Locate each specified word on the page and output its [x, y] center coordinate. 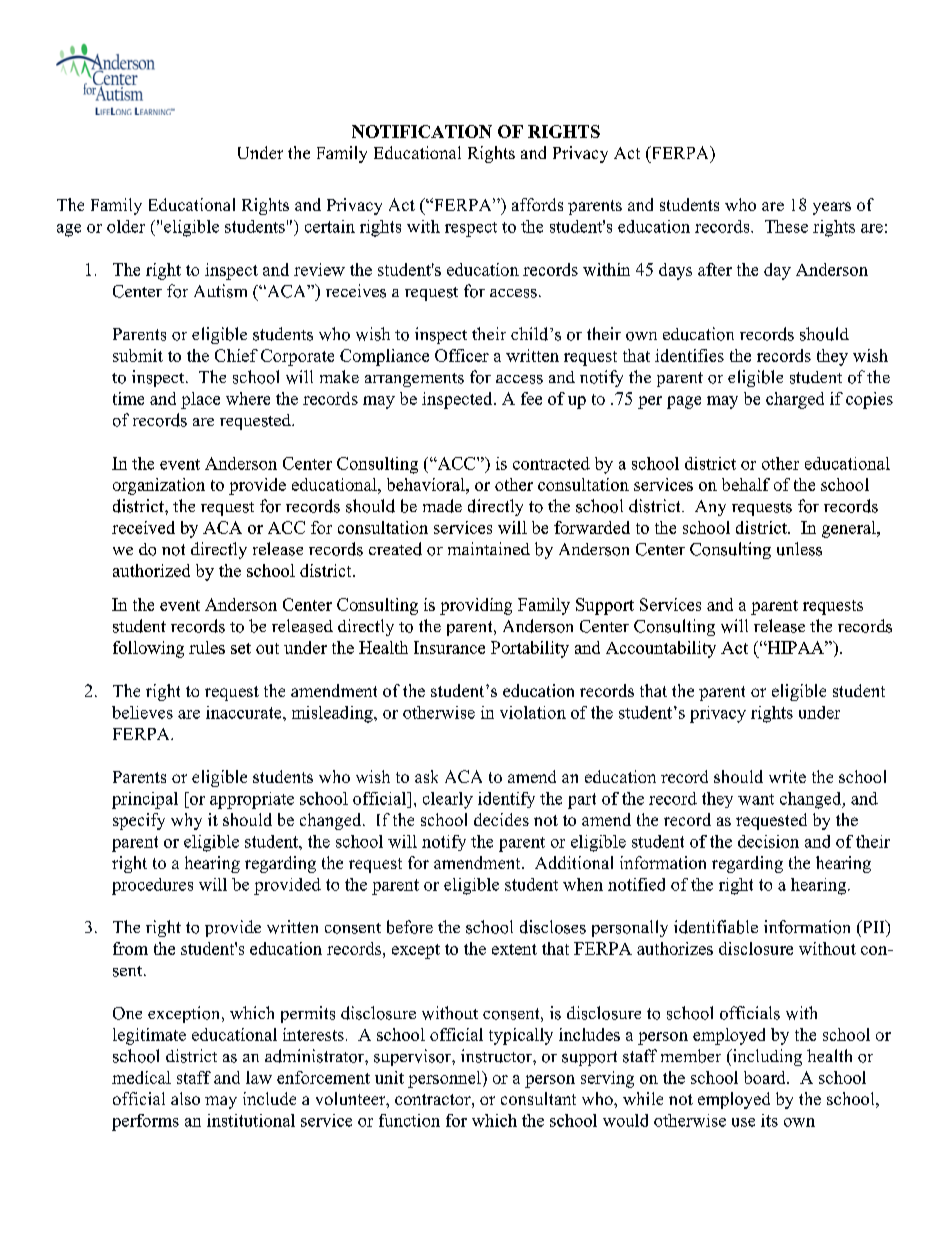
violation [533, 712]
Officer [462, 355]
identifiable [716, 927]
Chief [236, 355]
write [787, 776]
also [185, 1098]
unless [799, 549]
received [143, 527]
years [832, 208]
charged [795, 400]
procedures [152, 886]
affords [537, 204]
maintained [489, 548]
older [126, 226]
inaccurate [245, 712]
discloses [553, 927]
